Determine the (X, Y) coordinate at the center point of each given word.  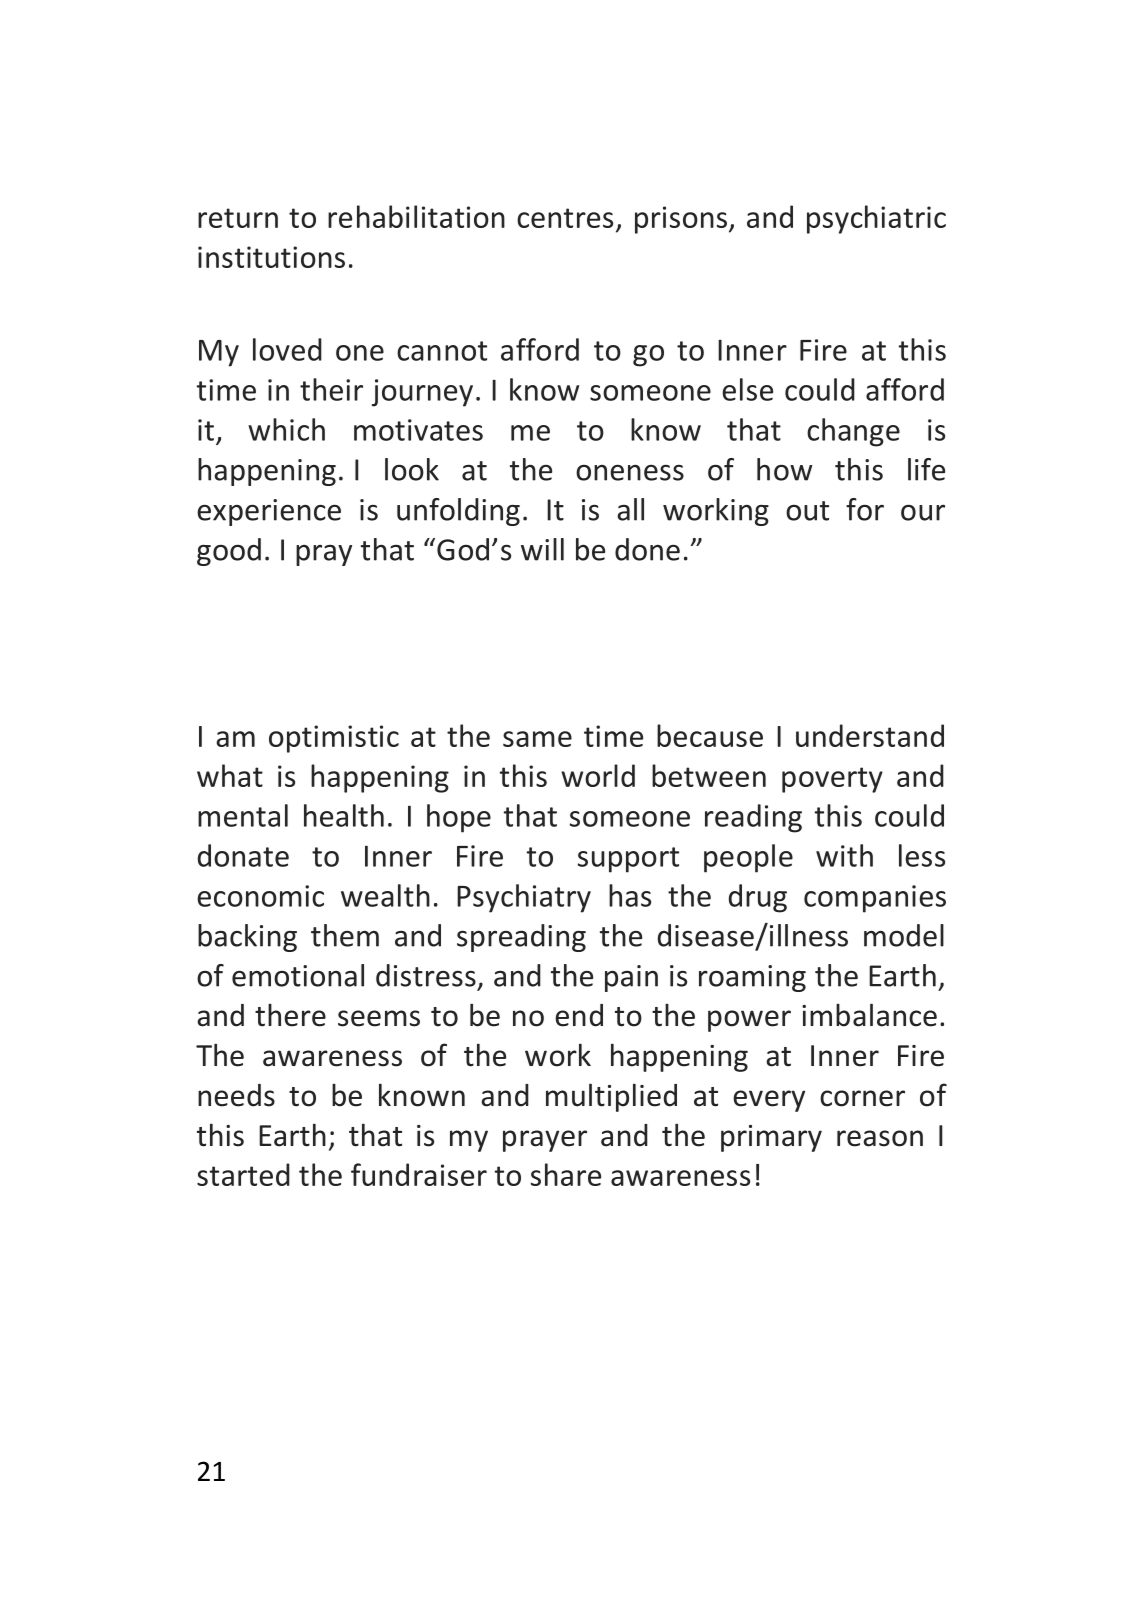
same (537, 739)
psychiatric (876, 219)
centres (565, 218)
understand (870, 735)
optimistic (334, 739)
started (243, 1174)
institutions (271, 257)
